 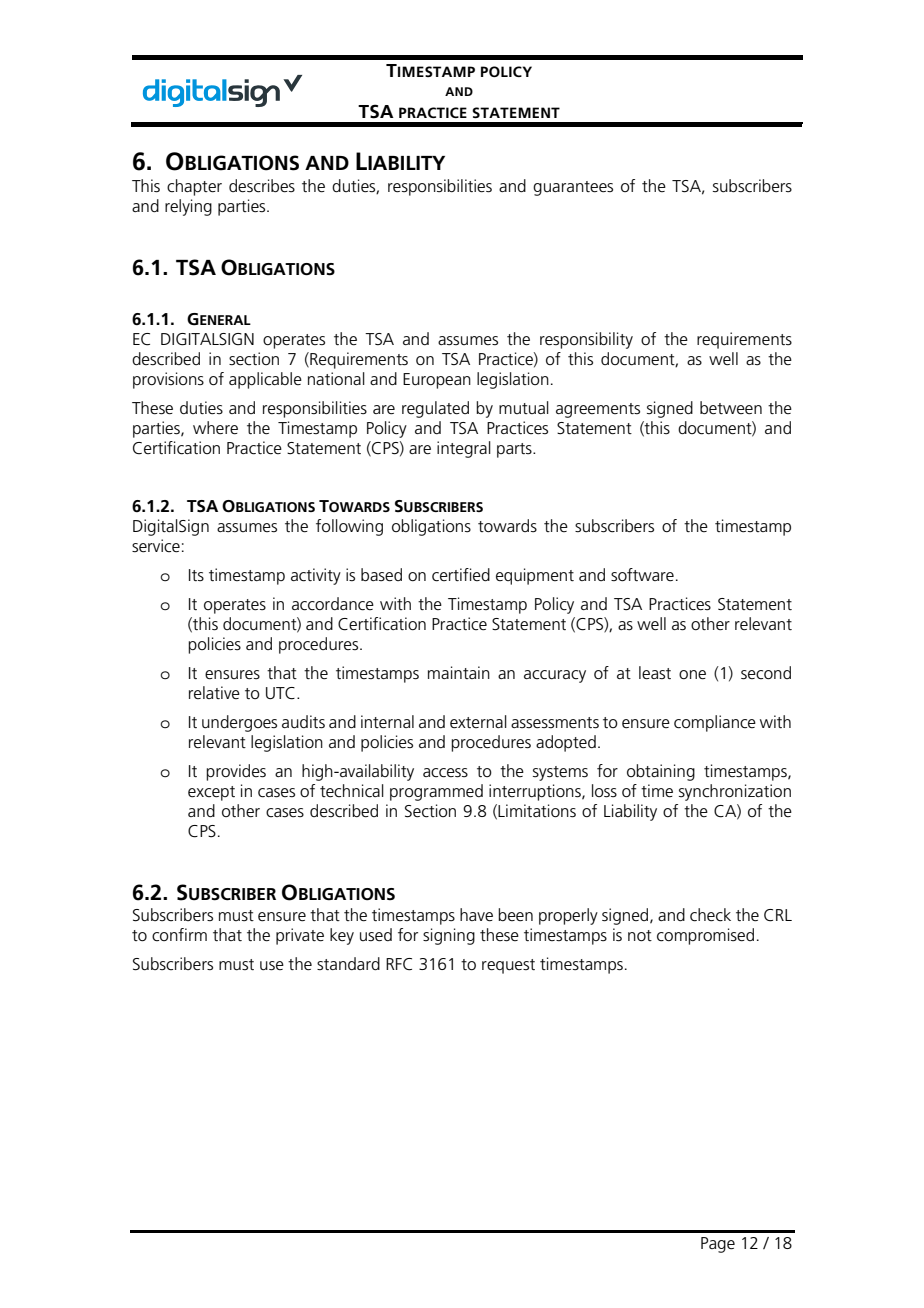 I want to click on external, so click(x=478, y=722).
